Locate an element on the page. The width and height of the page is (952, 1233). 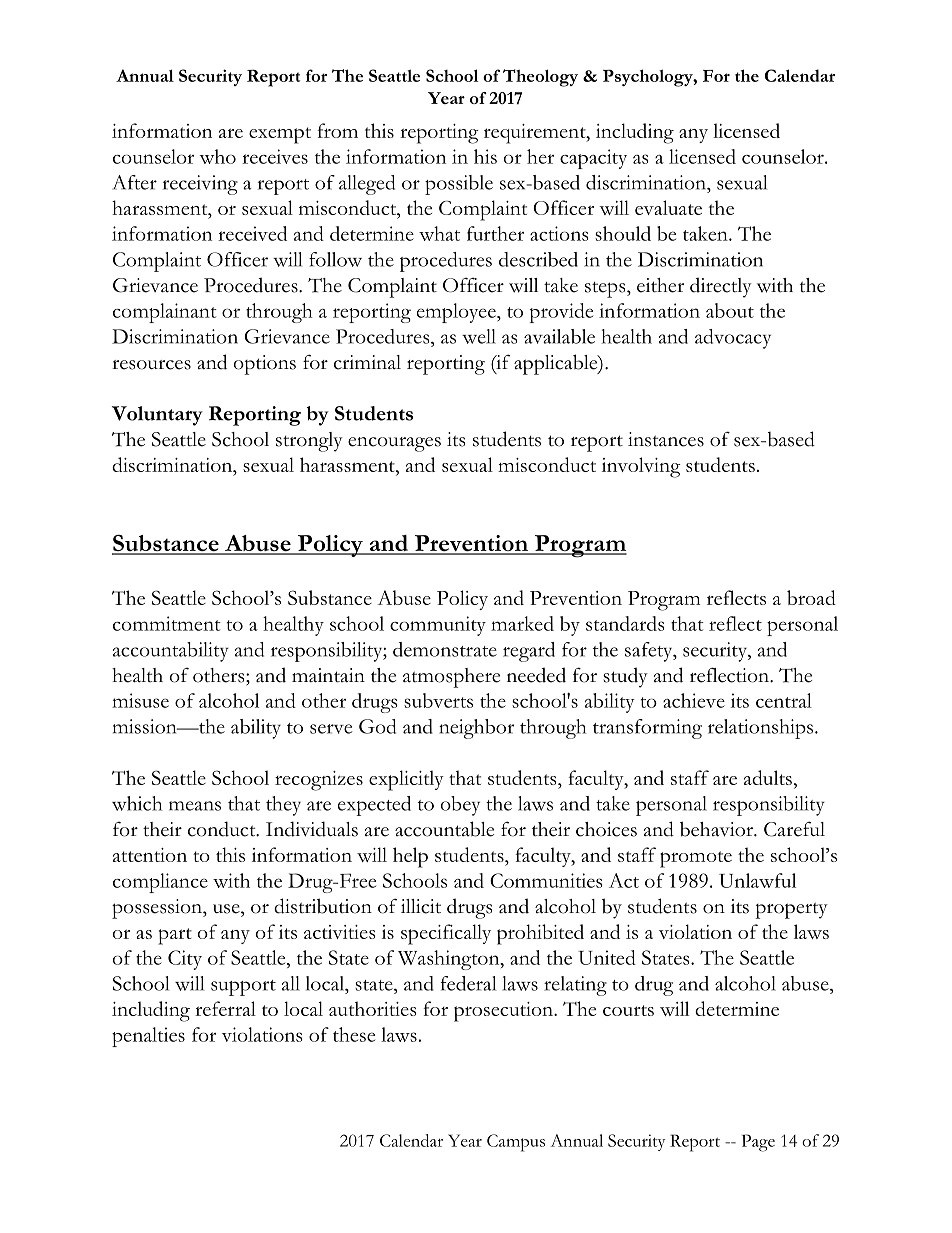
encourages is located at coordinates (394, 444).
